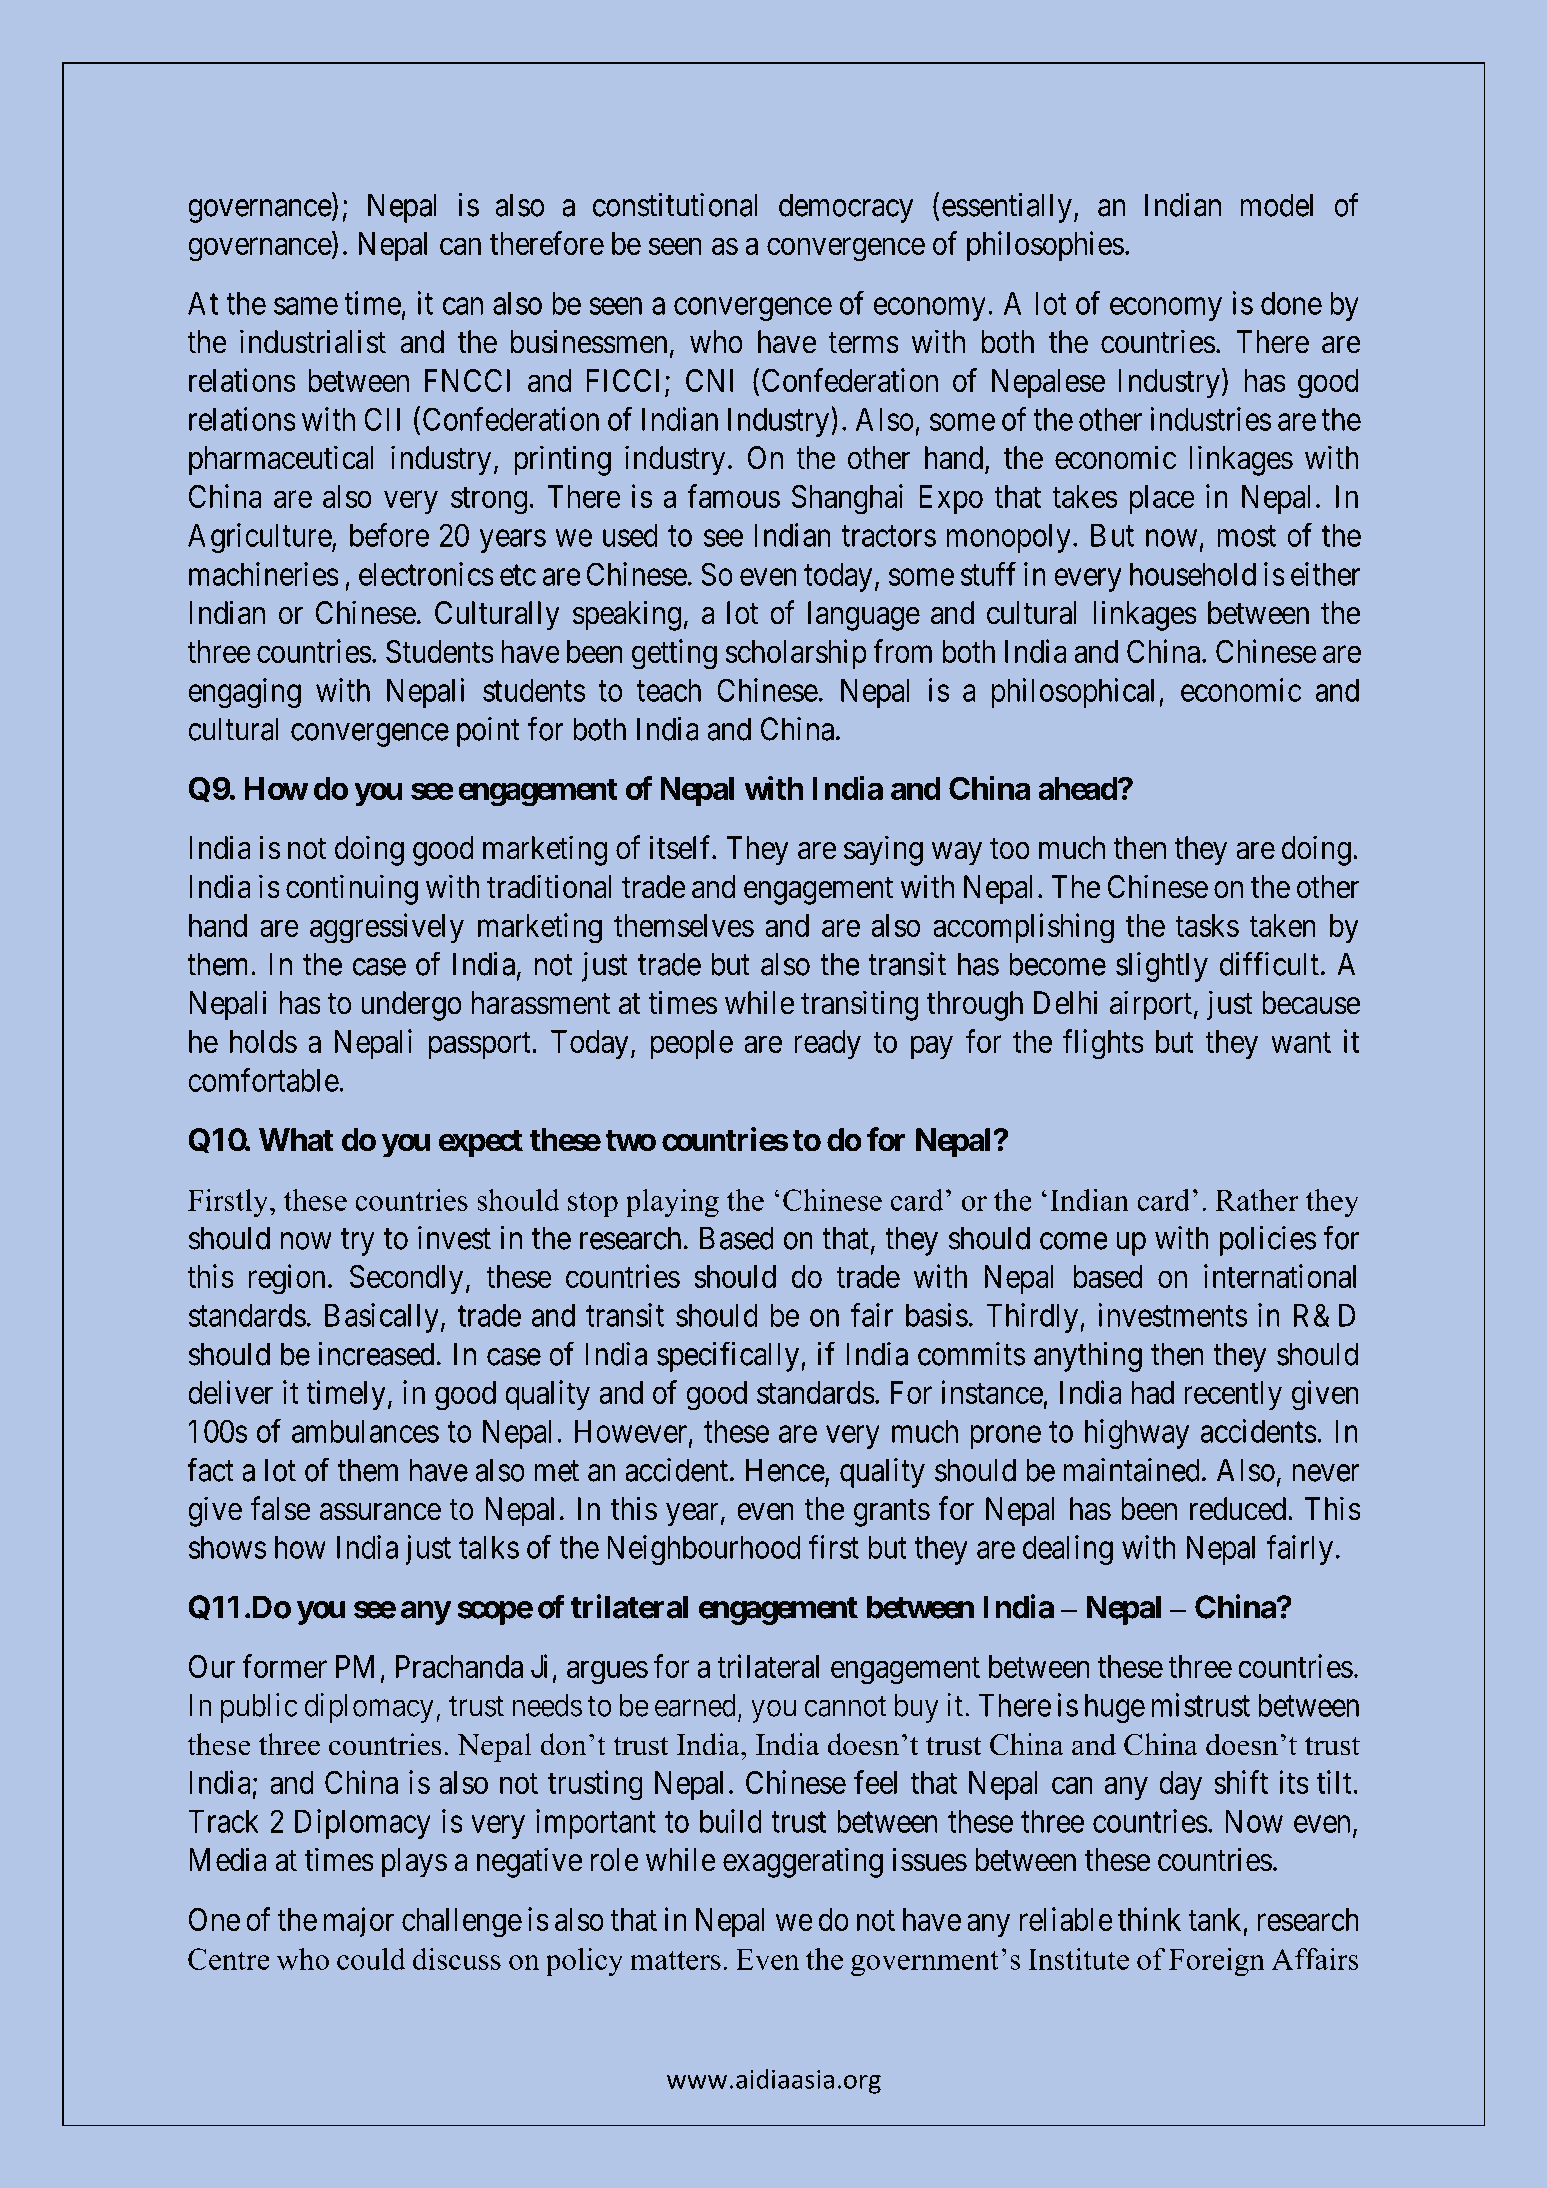 This image has height=2188, width=1547. I want to click on democracy, so click(846, 208).
